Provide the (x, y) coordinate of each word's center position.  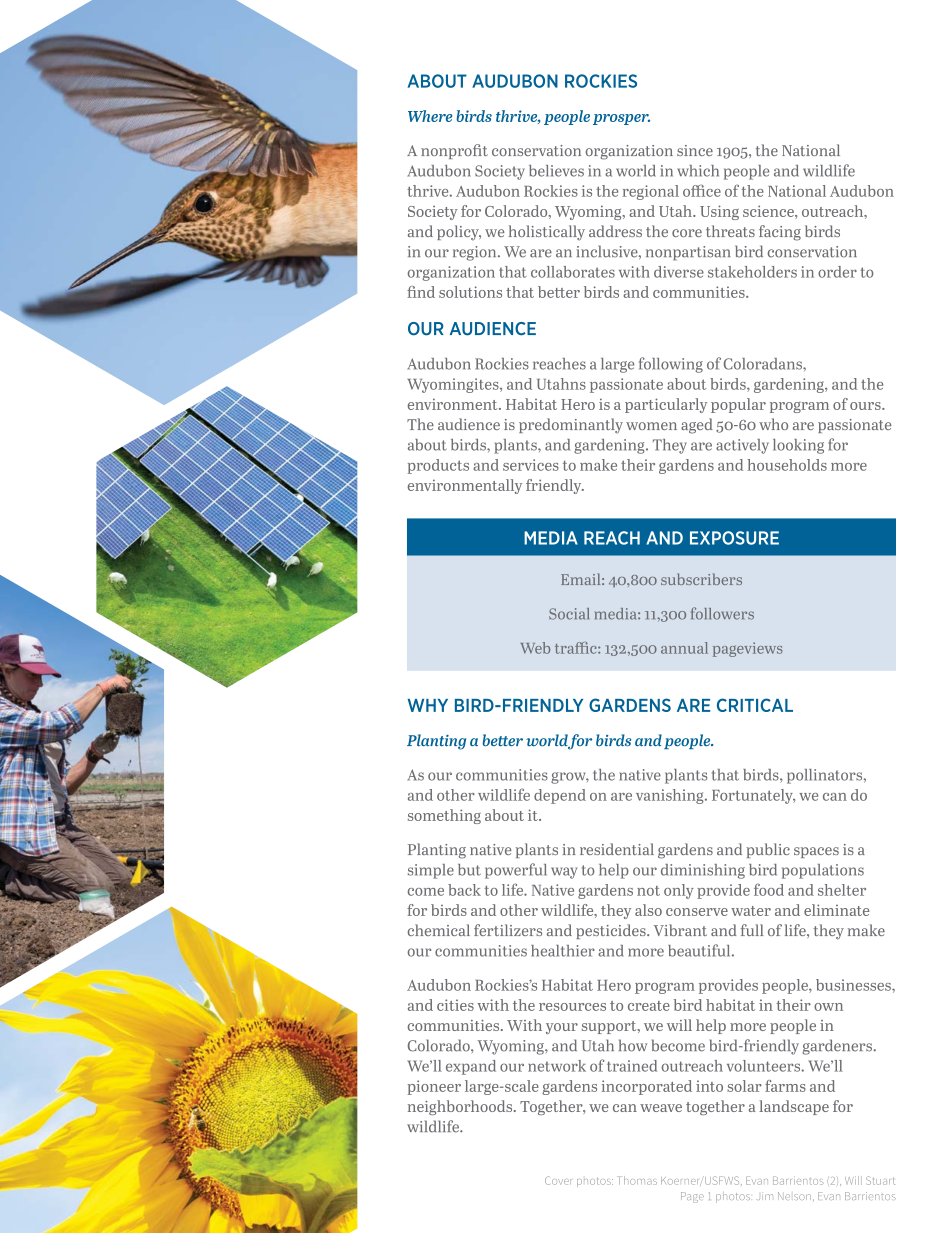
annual (684, 648)
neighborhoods (461, 1107)
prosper (621, 119)
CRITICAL (755, 705)
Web (535, 648)
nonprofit (454, 151)
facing (780, 233)
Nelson (794, 1196)
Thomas (638, 1180)
